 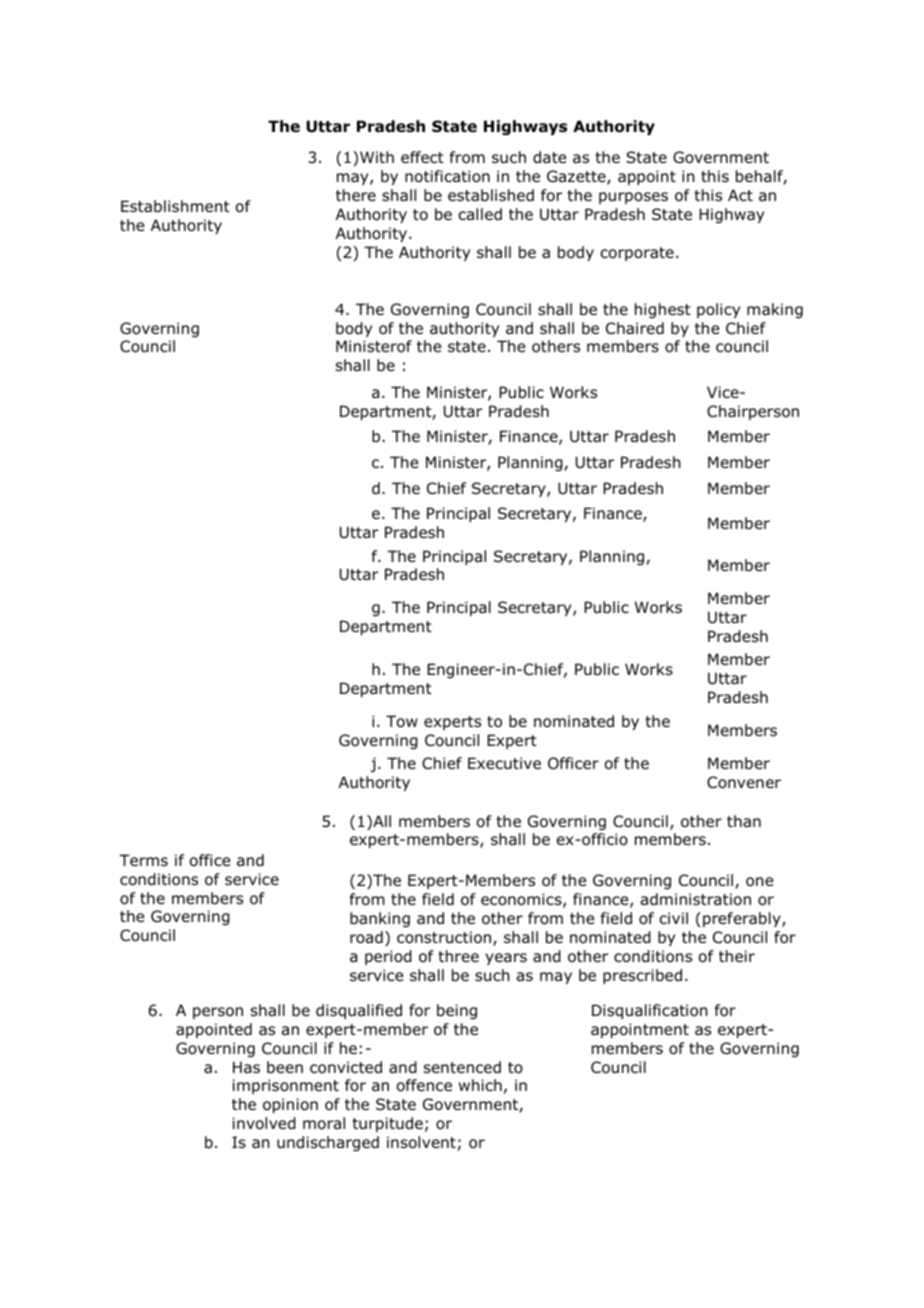 I want to click on Disqualification, so click(x=650, y=1011).
